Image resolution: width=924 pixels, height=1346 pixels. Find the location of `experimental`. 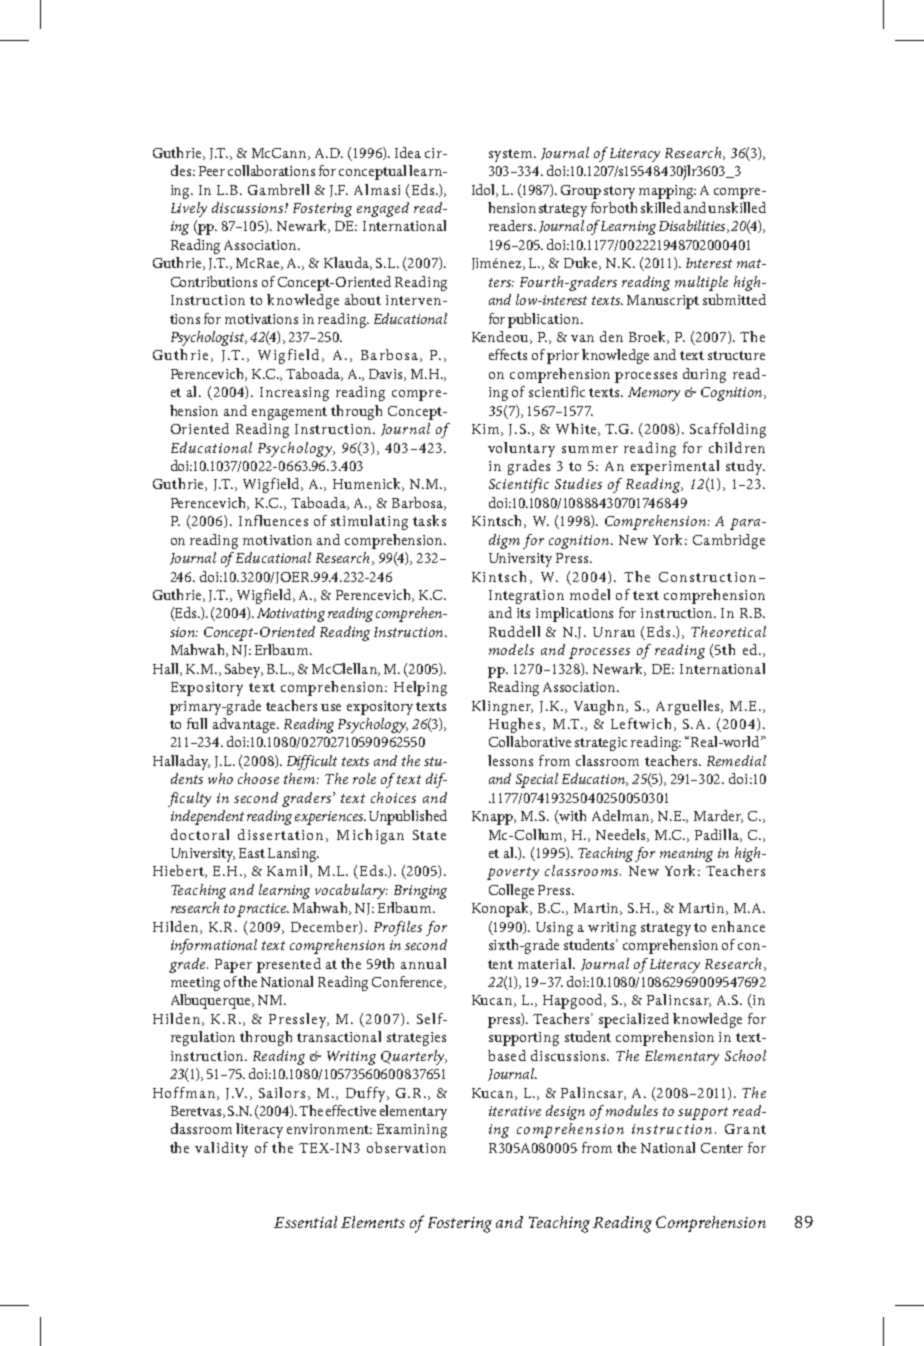

experimental is located at coordinates (675, 467).
